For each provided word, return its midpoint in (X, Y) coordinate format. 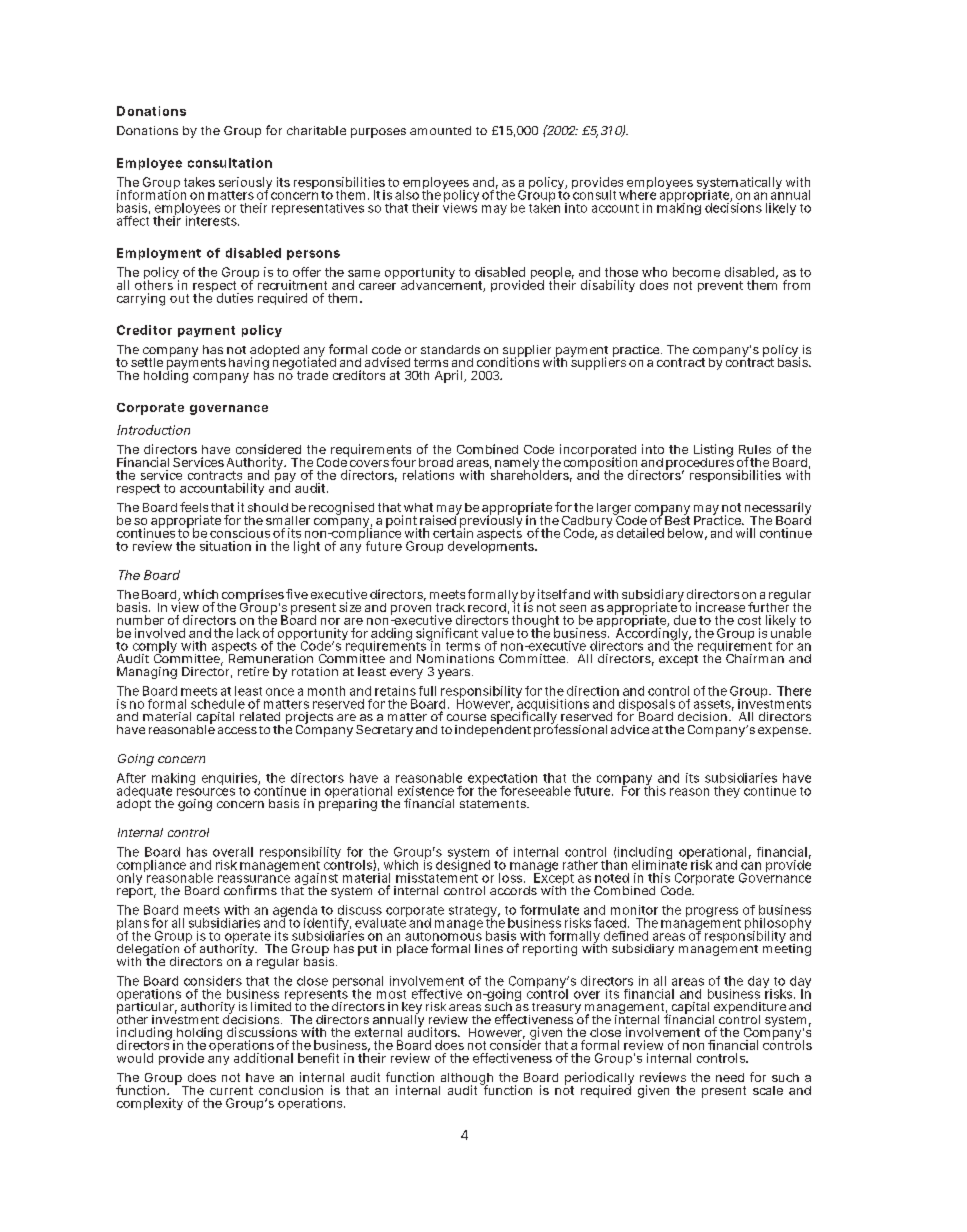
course (466, 717)
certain (453, 532)
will (745, 533)
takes (199, 182)
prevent (720, 286)
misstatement (437, 877)
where (637, 194)
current (231, 1090)
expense (784, 732)
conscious (240, 533)
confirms (250, 890)
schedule (218, 704)
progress (712, 913)
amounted (440, 130)
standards (450, 349)
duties (235, 298)
